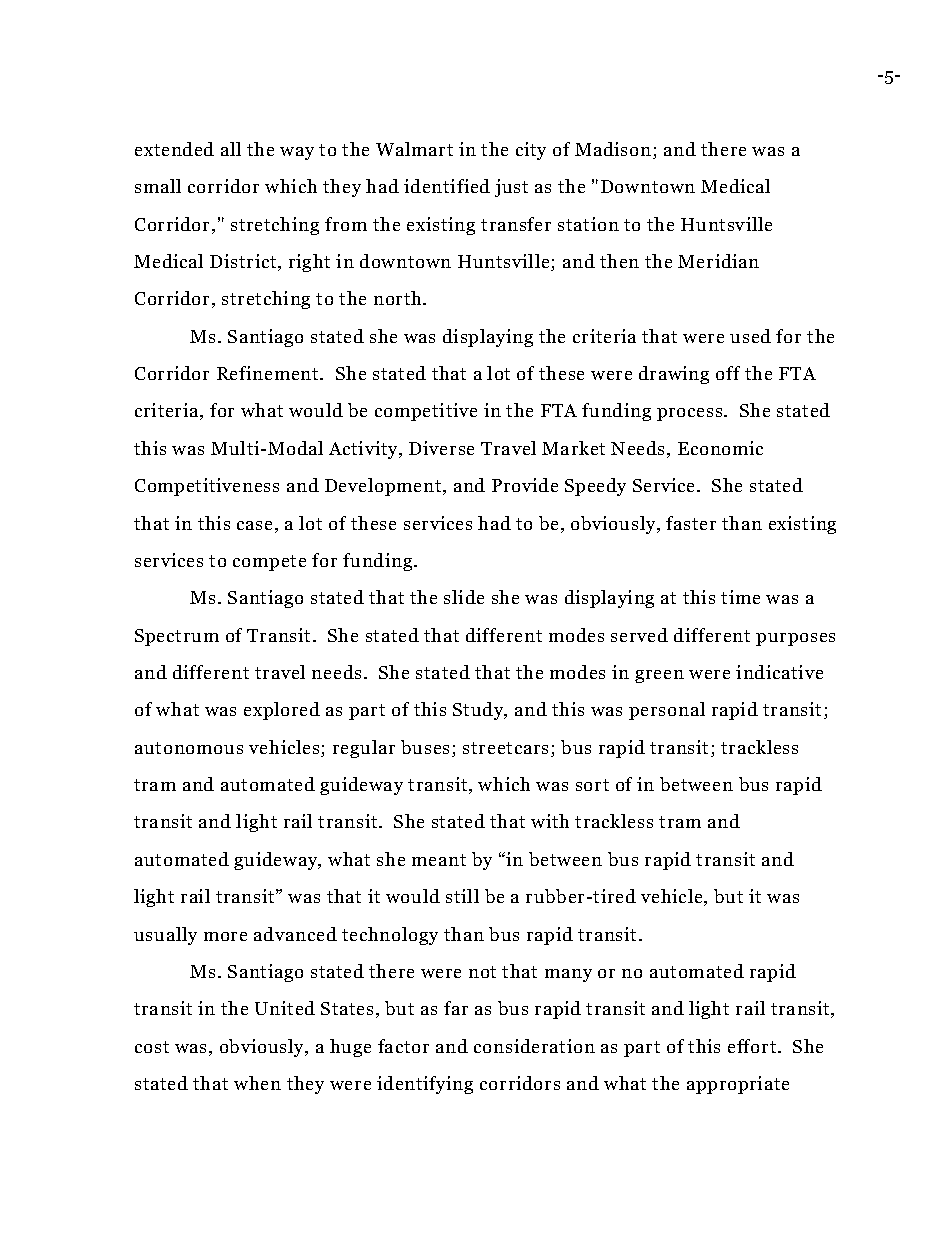 The height and width of the image is (1233, 952). Describe the element at coordinates (753, 1046) in the image. I see `effort` at that location.
